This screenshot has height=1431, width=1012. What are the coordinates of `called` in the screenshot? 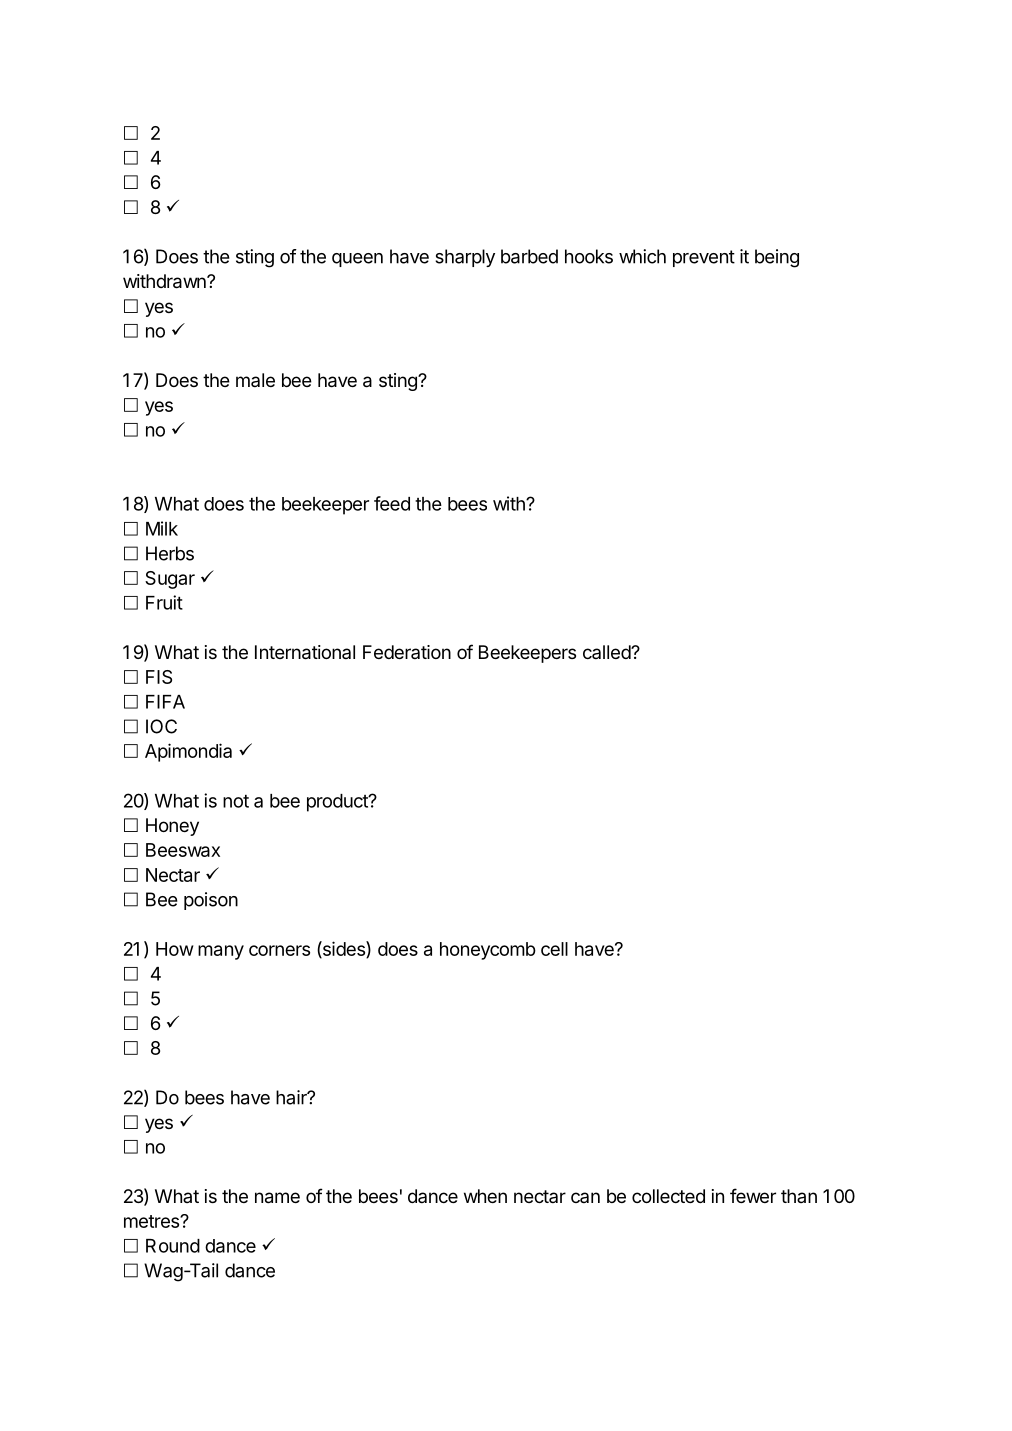 It's located at (607, 652).
